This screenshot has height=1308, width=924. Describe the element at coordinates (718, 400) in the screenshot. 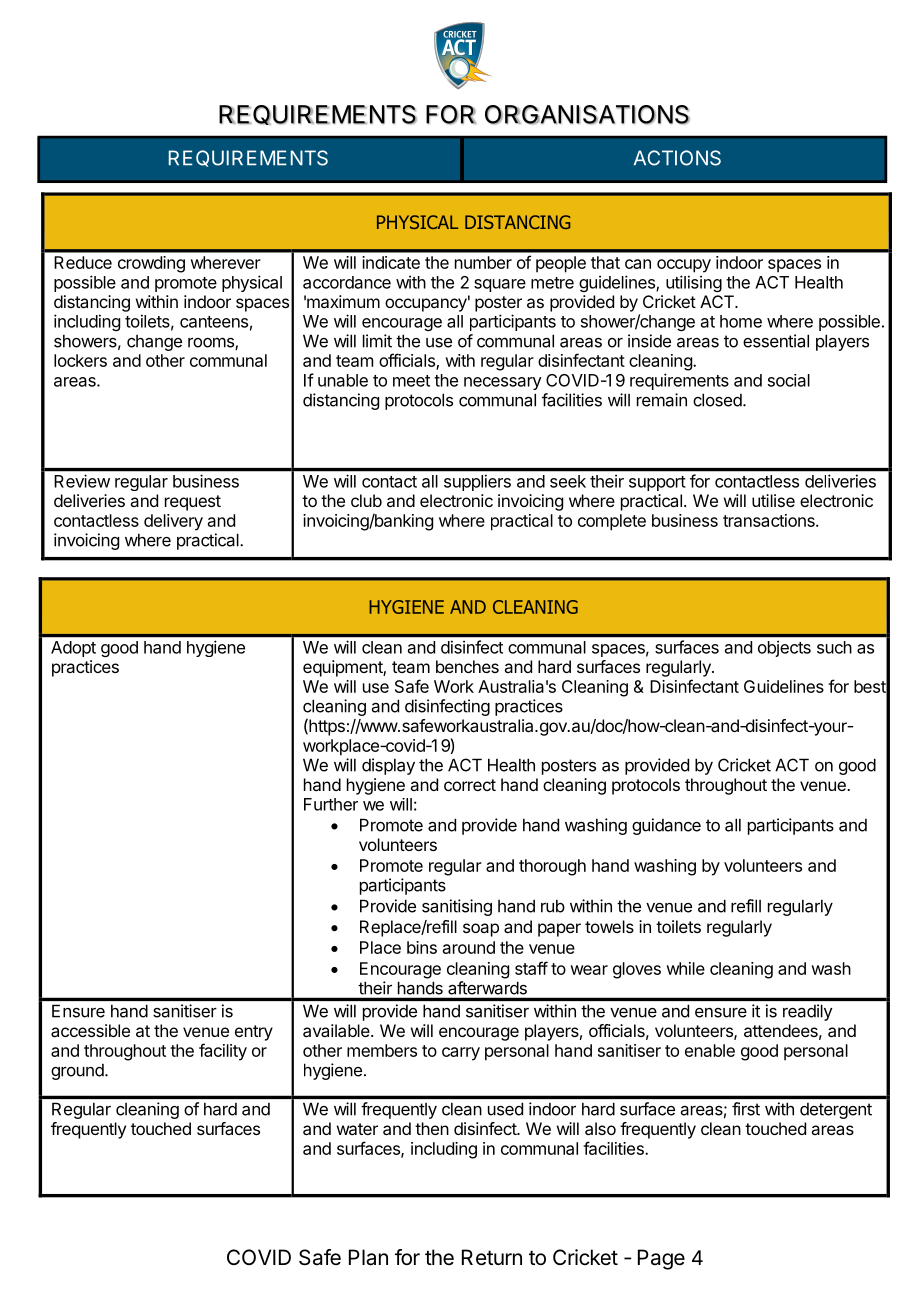

I see `closed` at that location.
